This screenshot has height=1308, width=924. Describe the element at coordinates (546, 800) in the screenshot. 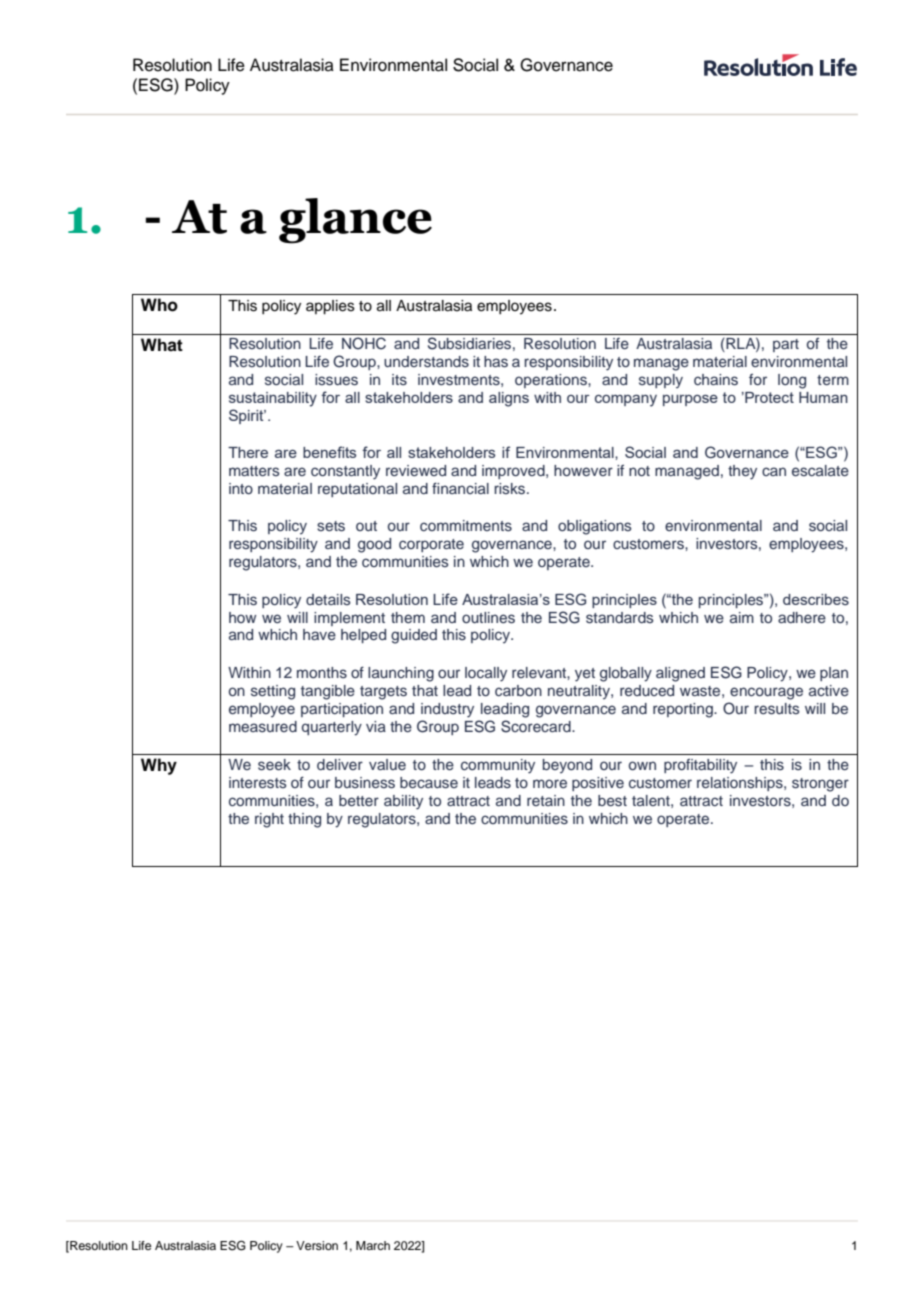

I see `retain` at that location.
